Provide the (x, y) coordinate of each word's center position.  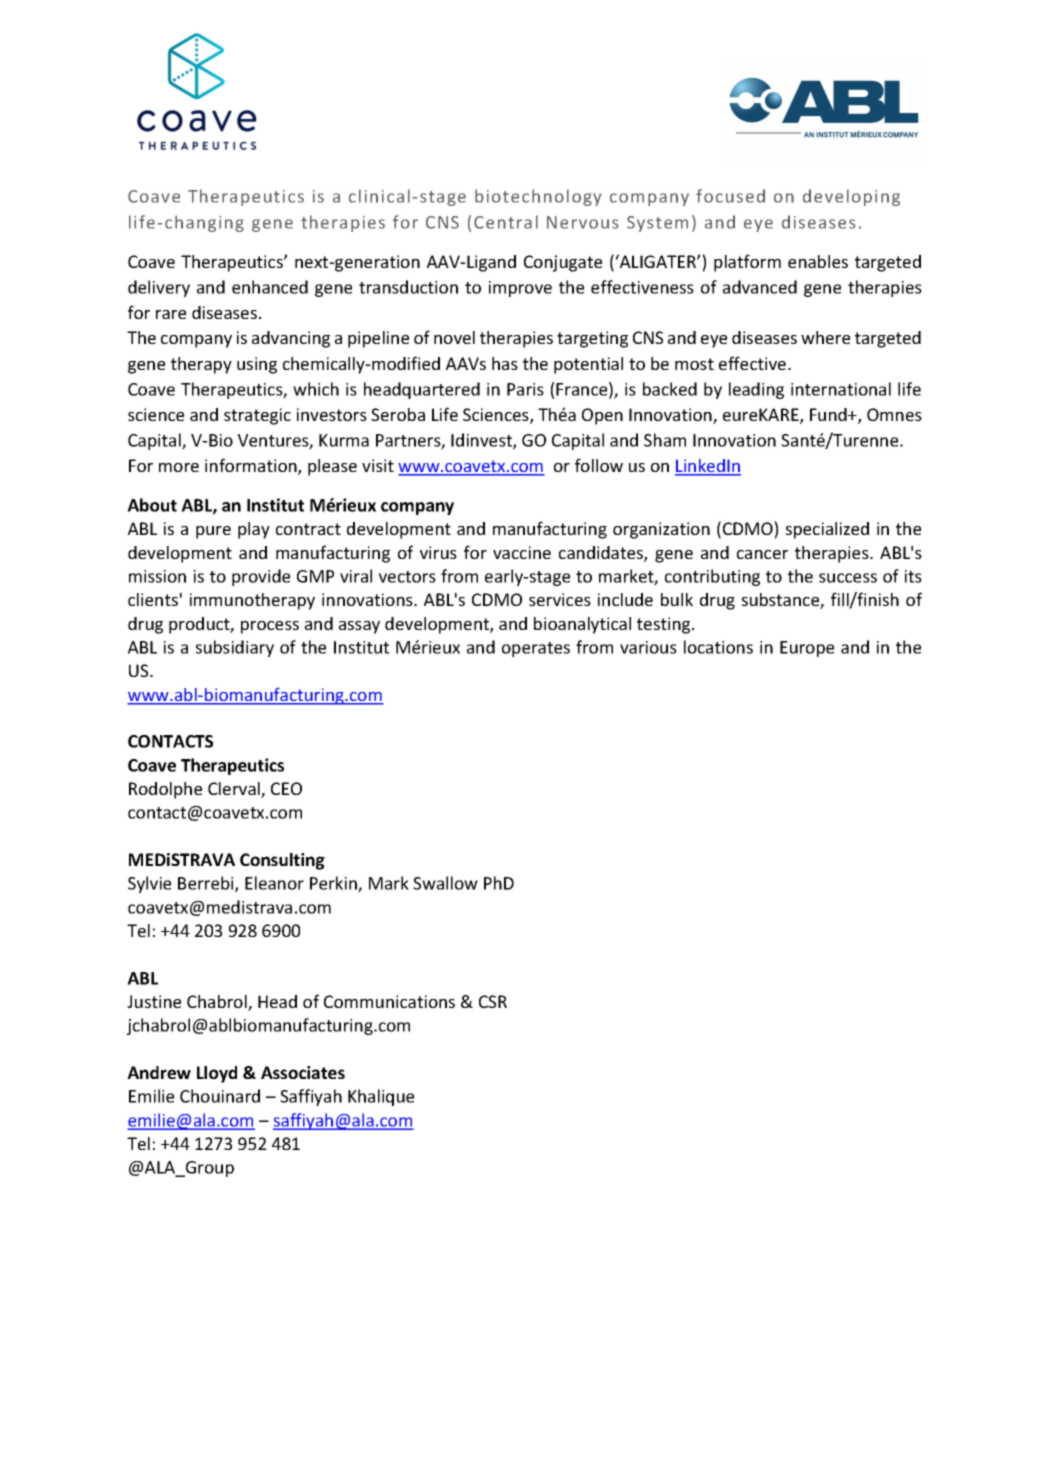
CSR (493, 1001)
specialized (827, 530)
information (252, 466)
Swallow (445, 883)
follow (599, 465)
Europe (807, 649)
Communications (389, 1001)
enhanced (270, 287)
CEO (286, 788)
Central (506, 222)
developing (851, 197)
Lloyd (217, 1074)
